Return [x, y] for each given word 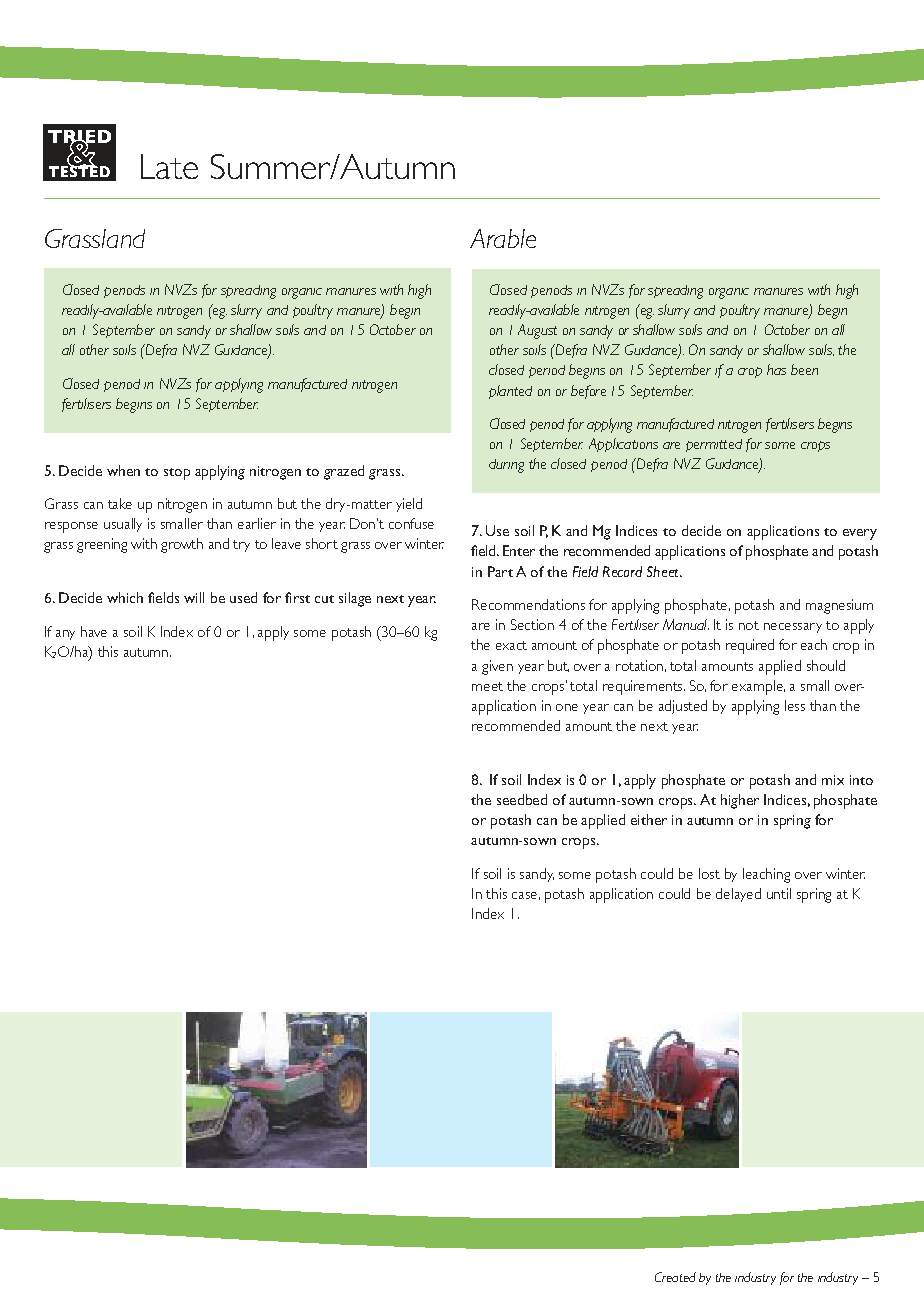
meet [487, 686]
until [779, 893]
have [94, 631]
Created [675, 1277]
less [795, 705]
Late [169, 166]
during [506, 466]
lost [709, 873]
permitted [714, 445]
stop [177, 474]
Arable [503, 238]
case [524, 895]
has [776, 369]
